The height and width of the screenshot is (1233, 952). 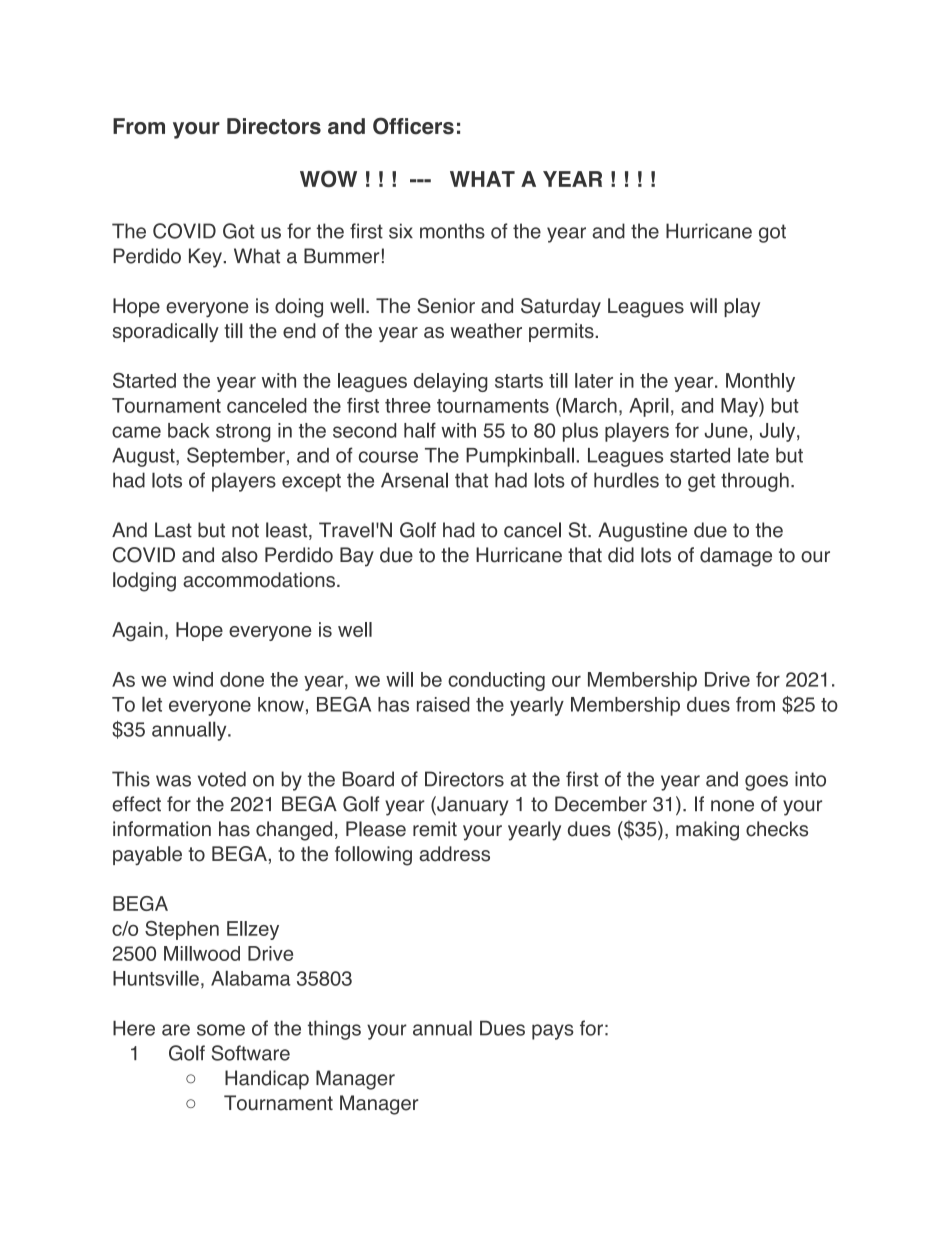 I want to click on raised, so click(x=443, y=704).
